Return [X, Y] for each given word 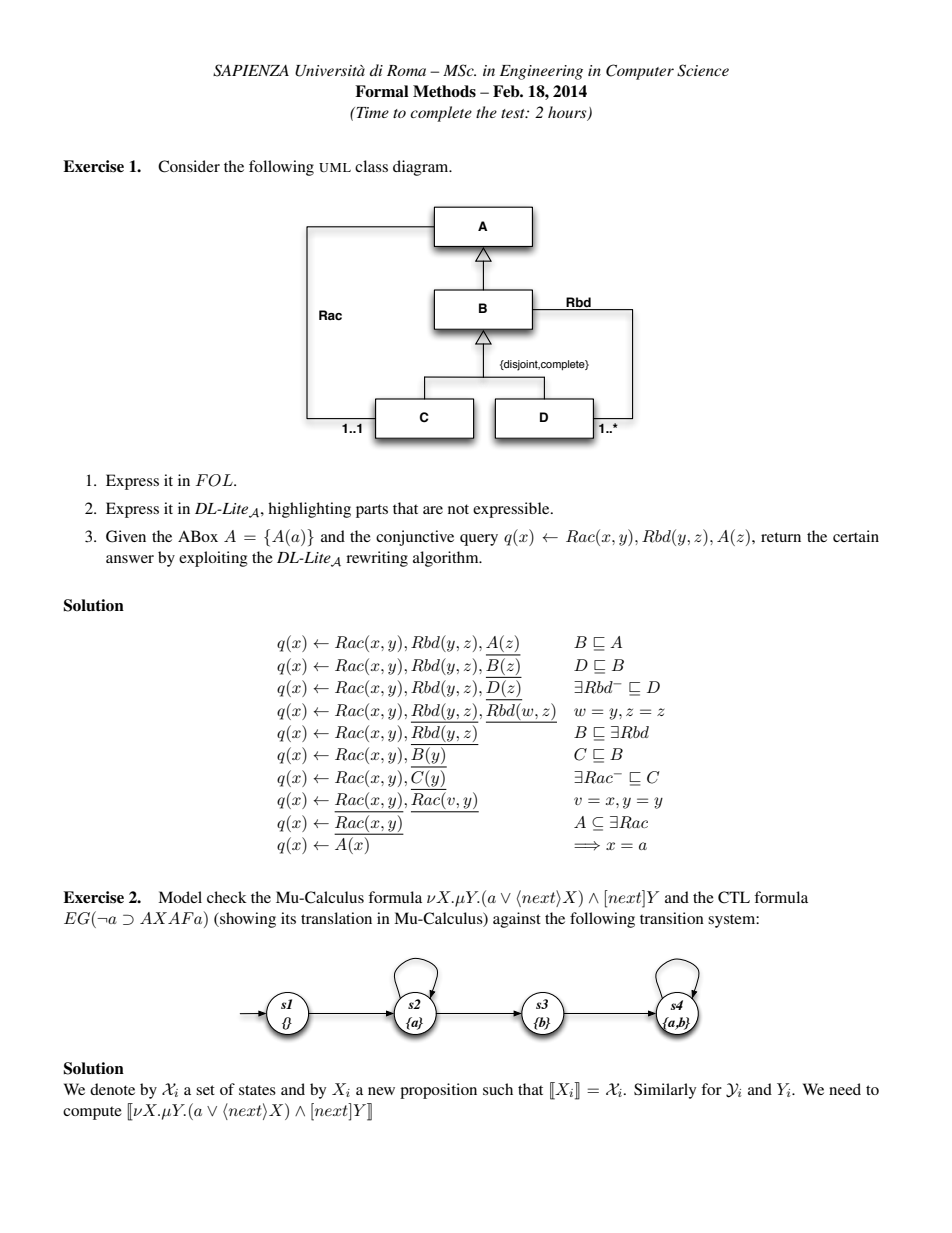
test [514, 113]
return [781, 537]
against [517, 920]
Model [180, 897]
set [205, 1090]
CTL [734, 897]
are [433, 510]
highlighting [309, 510]
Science [703, 70]
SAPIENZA [251, 70]
